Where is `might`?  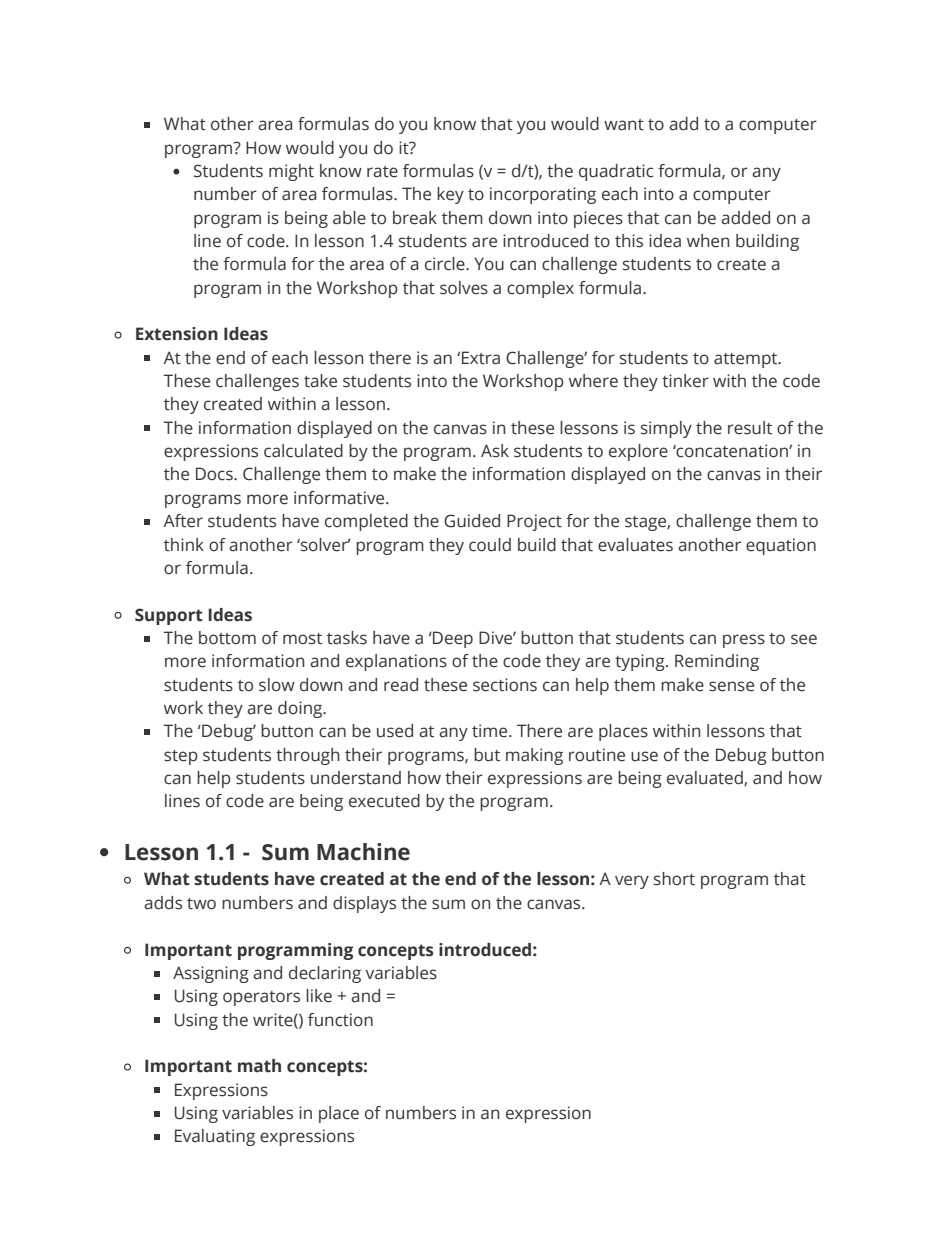
might is located at coordinates (291, 172).
